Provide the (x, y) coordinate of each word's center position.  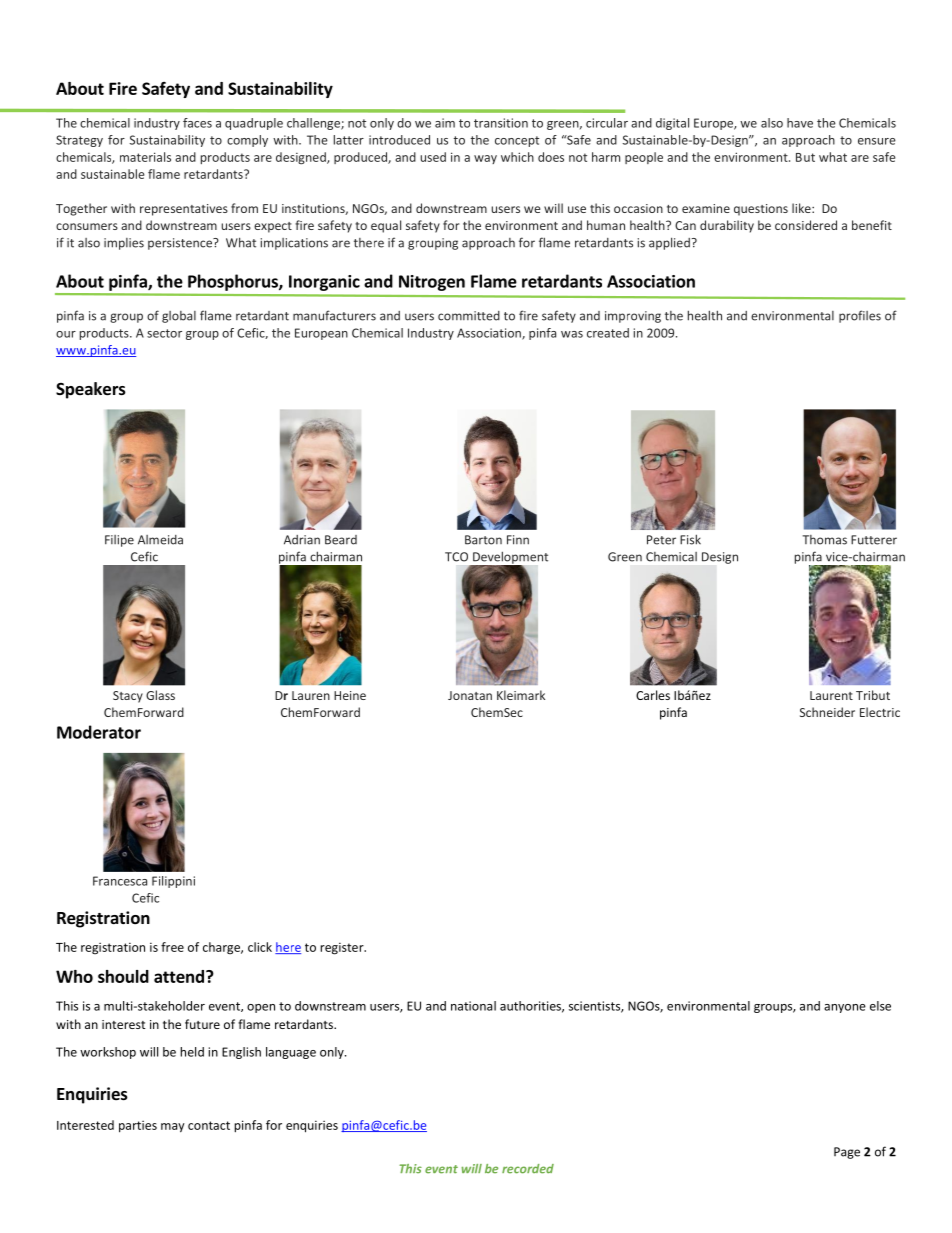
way (485, 159)
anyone (845, 1008)
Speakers (91, 390)
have (800, 123)
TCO (456, 557)
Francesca (120, 881)
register (343, 948)
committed (469, 316)
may (173, 1128)
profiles (860, 316)
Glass (160, 695)
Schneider (827, 712)
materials (145, 157)
